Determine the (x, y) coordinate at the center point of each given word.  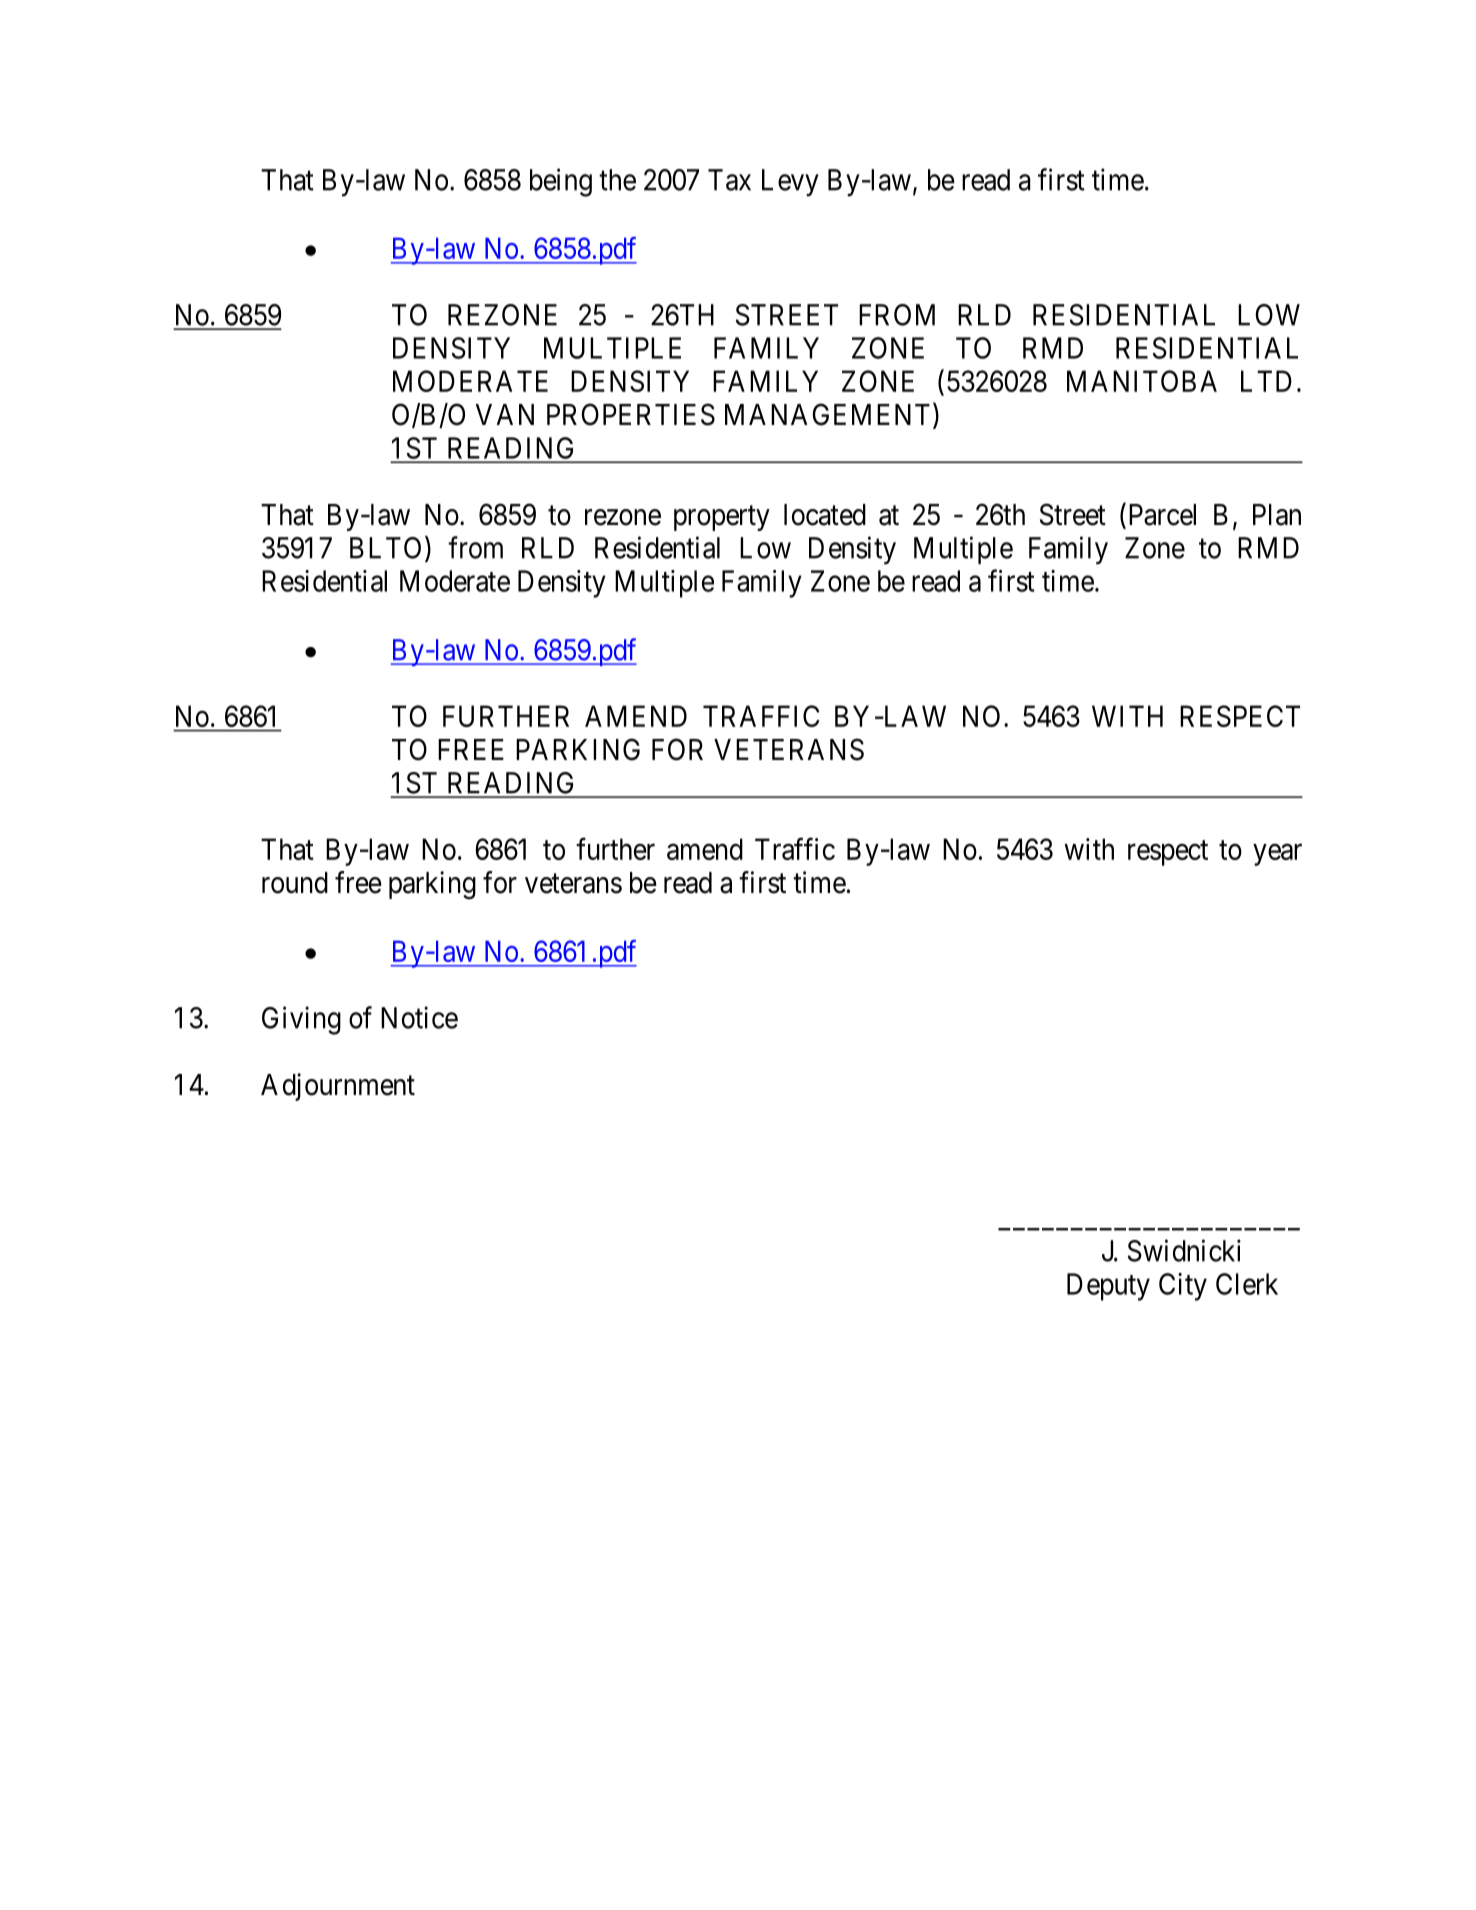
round (295, 883)
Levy (790, 183)
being (561, 182)
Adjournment (338, 1087)
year (1277, 855)
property (722, 518)
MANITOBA (1142, 381)
